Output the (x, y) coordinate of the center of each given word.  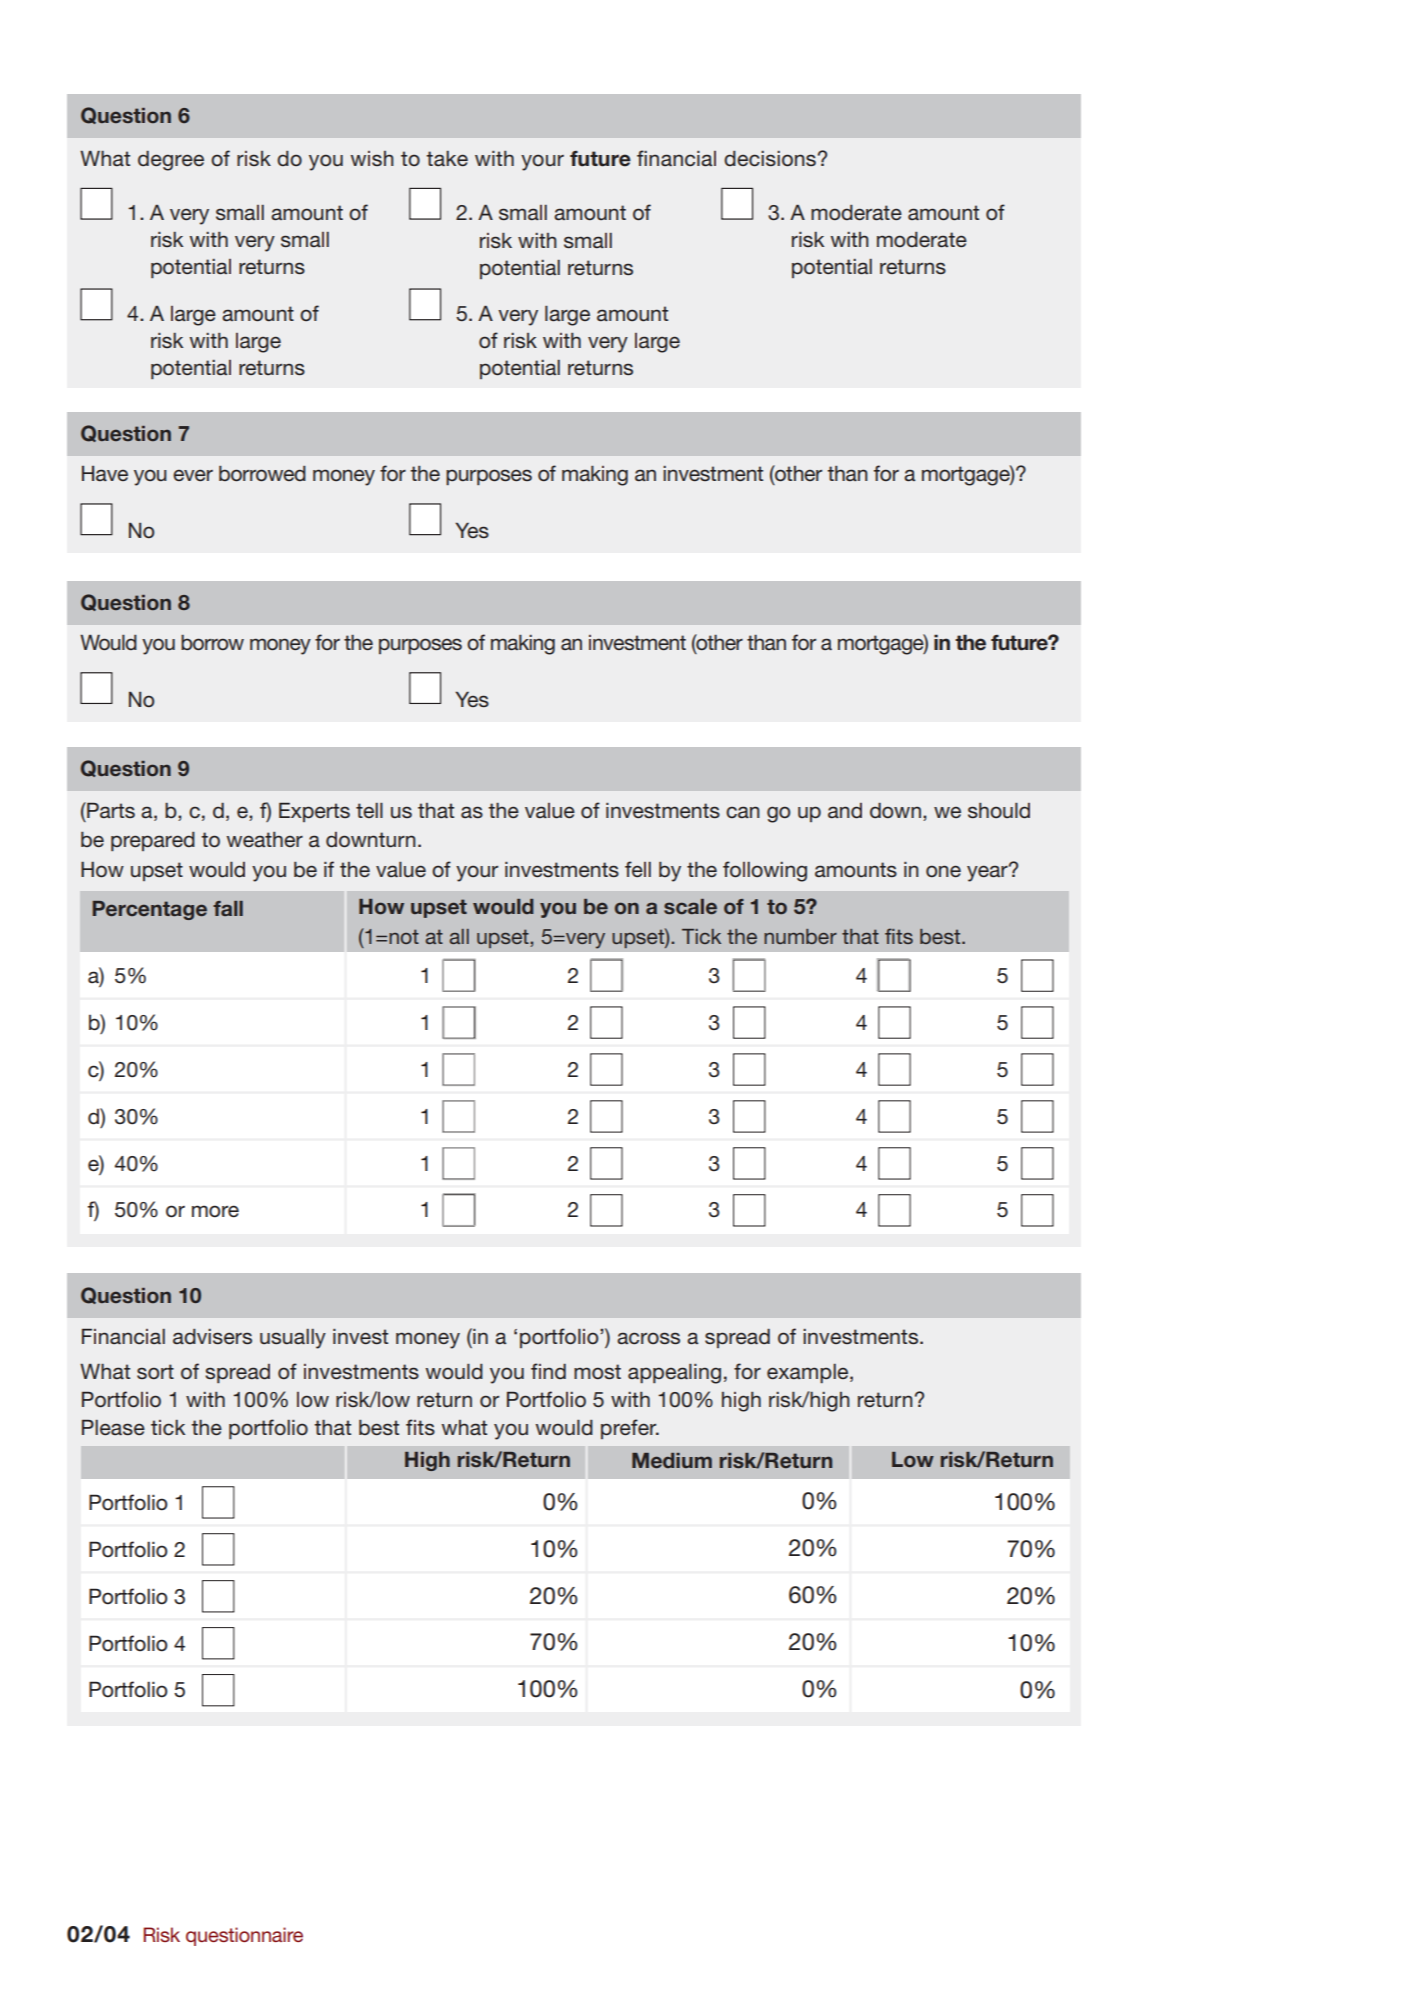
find (548, 1371)
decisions (770, 159)
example (809, 1373)
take (447, 158)
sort (155, 1371)
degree (171, 161)
